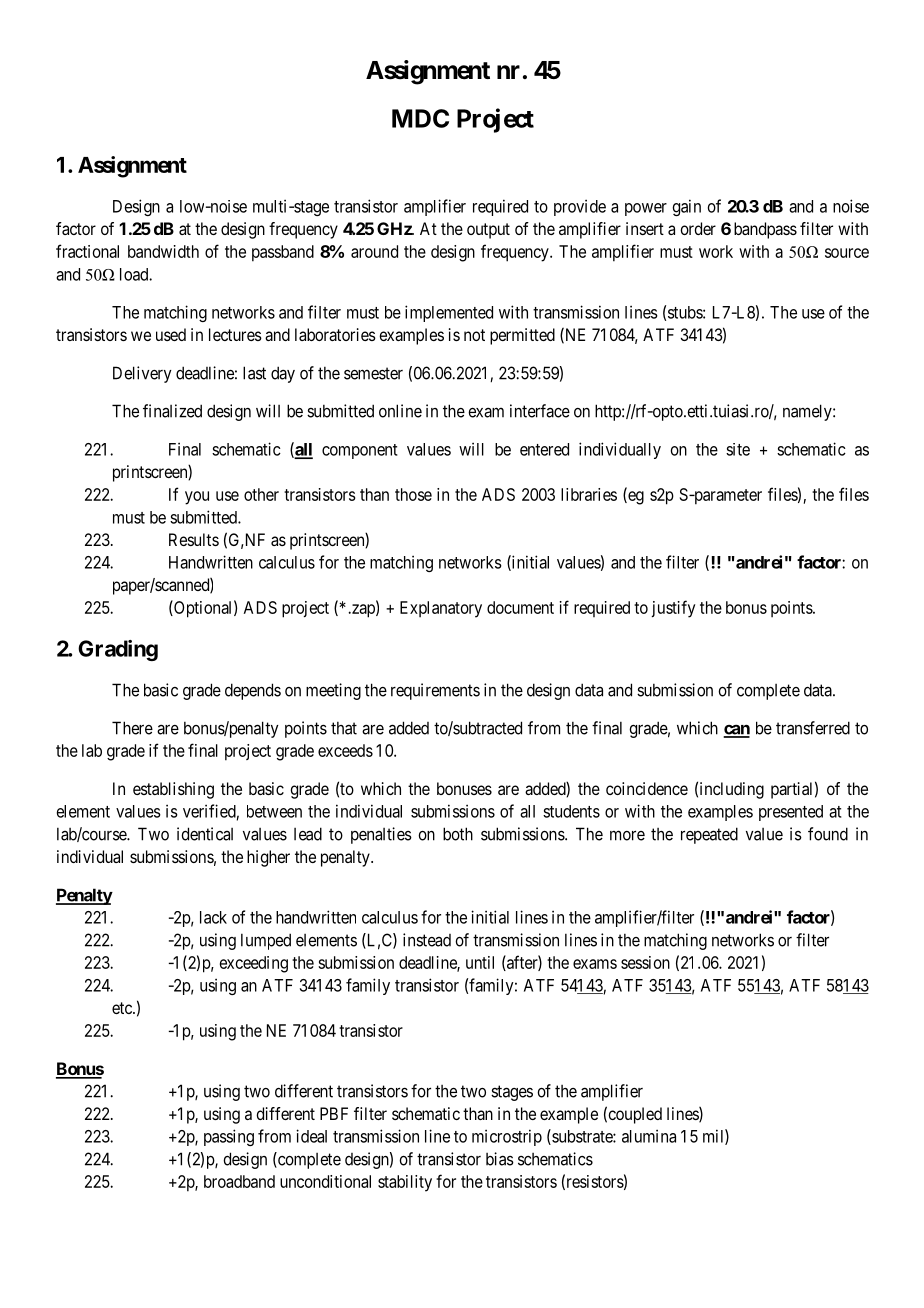 The image size is (924, 1308). Describe the element at coordinates (420, 118) in the screenshot. I see `MDC` at that location.
